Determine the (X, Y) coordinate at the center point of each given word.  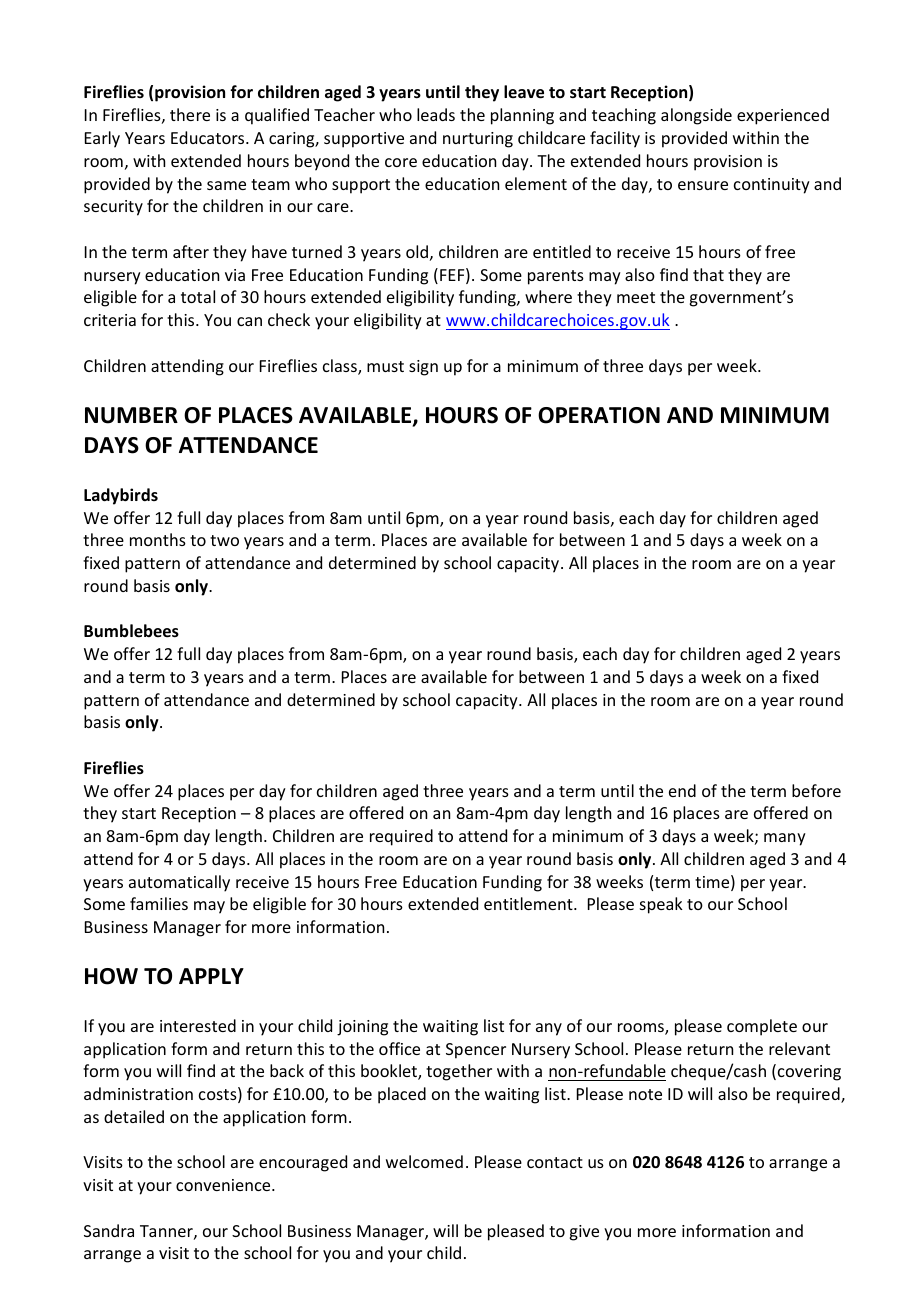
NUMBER (131, 415)
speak (661, 905)
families (159, 903)
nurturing (478, 140)
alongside (696, 116)
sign (423, 368)
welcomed (424, 1161)
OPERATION (599, 415)
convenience (224, 1185)
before (816, 790)
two (224, 540)
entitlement (529, 903)
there (190, 114)
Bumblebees (131, 631)
